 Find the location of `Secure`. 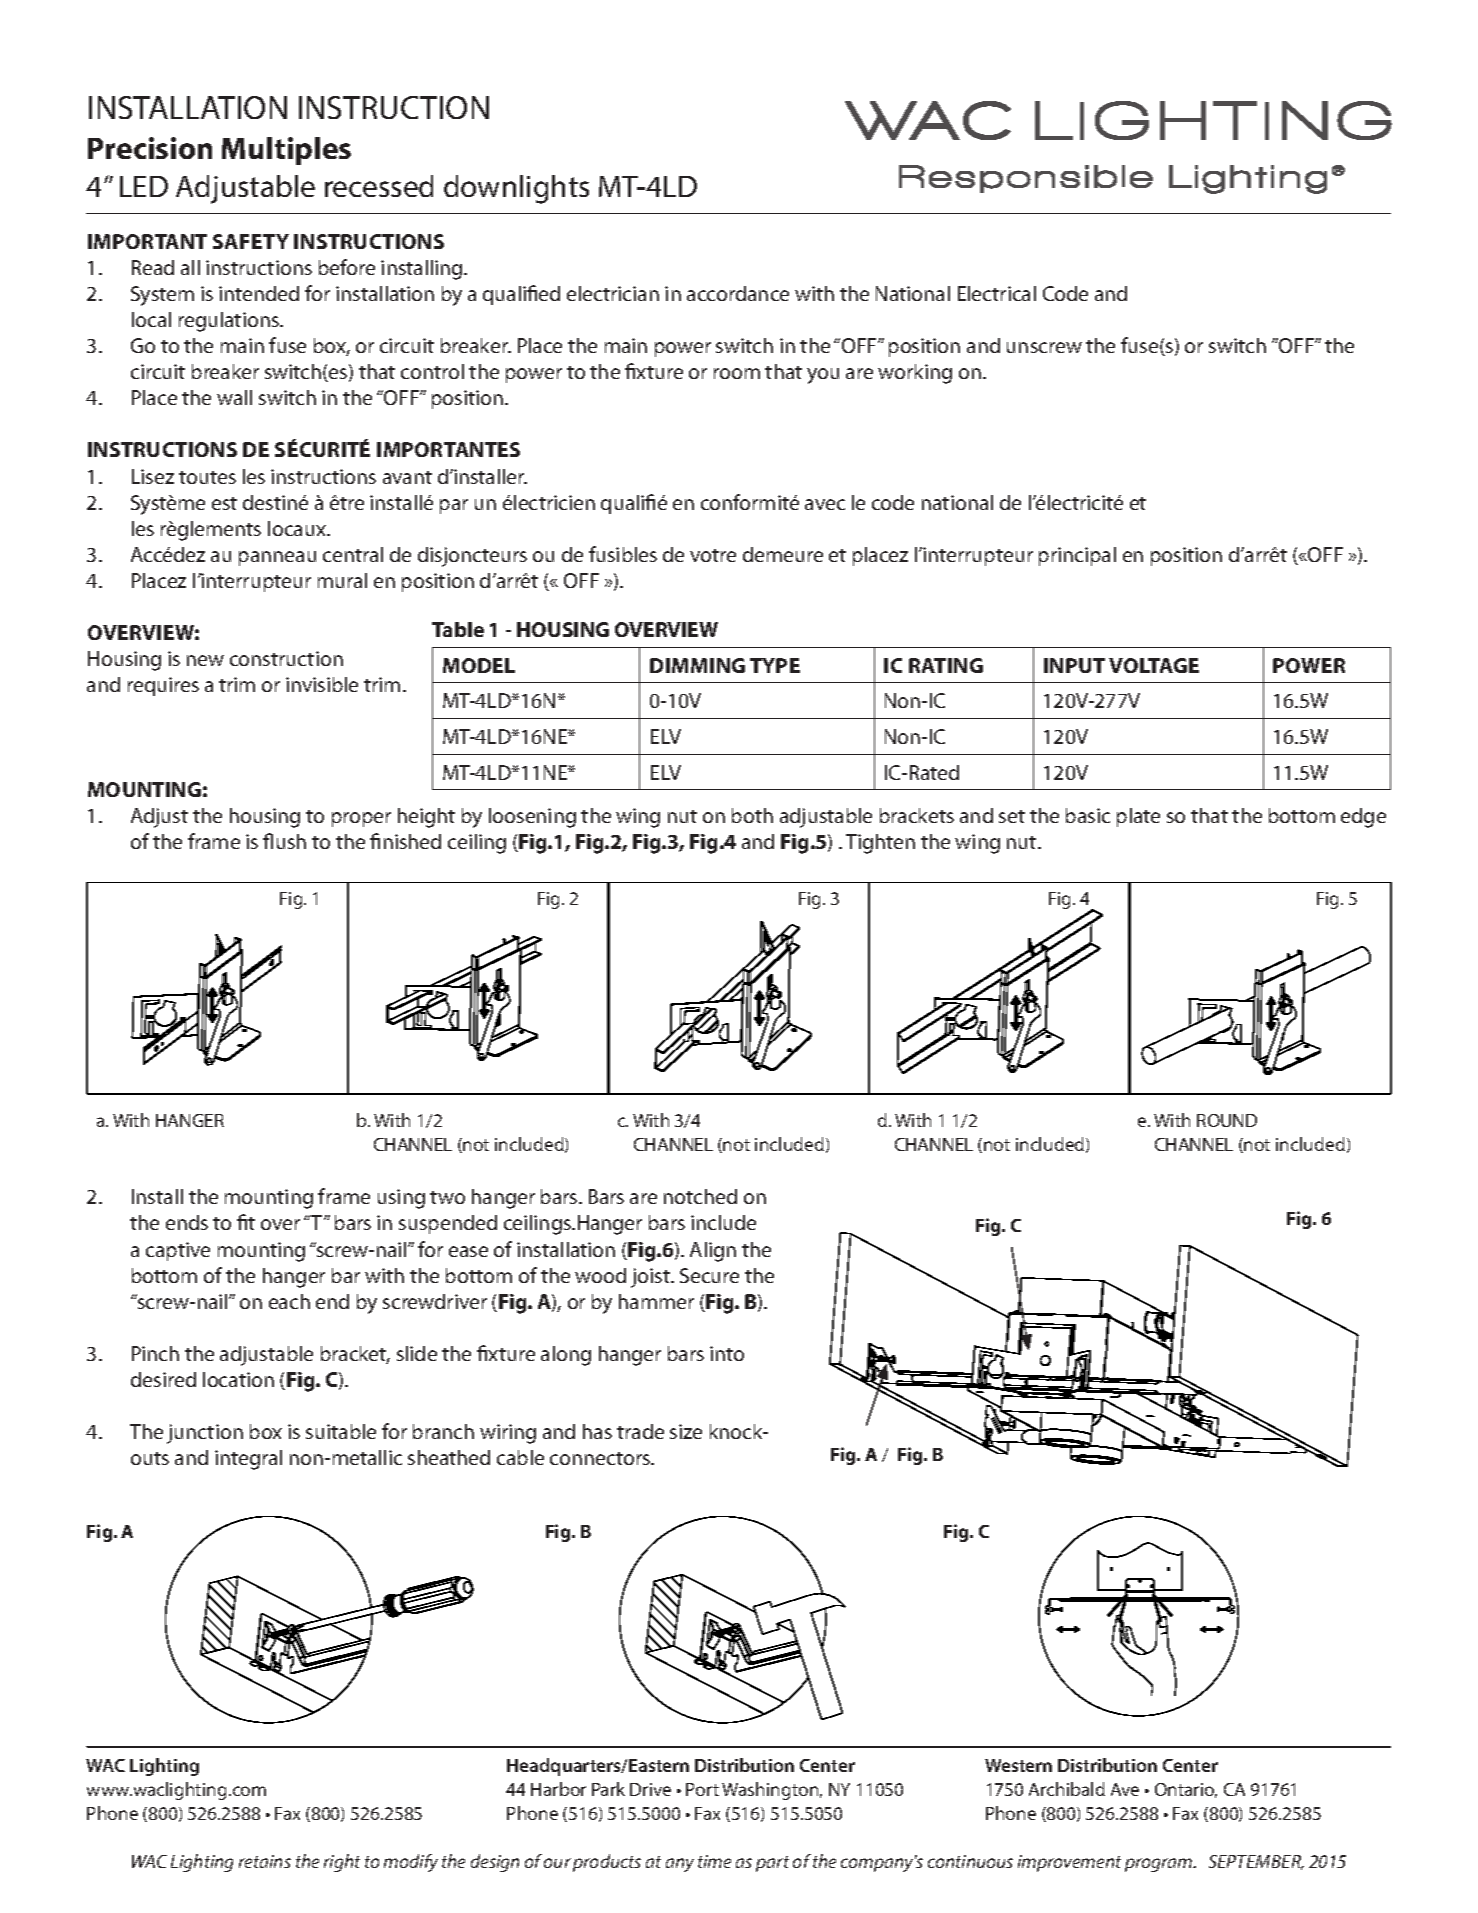

Secure is located at coordinates (709, 1275).
